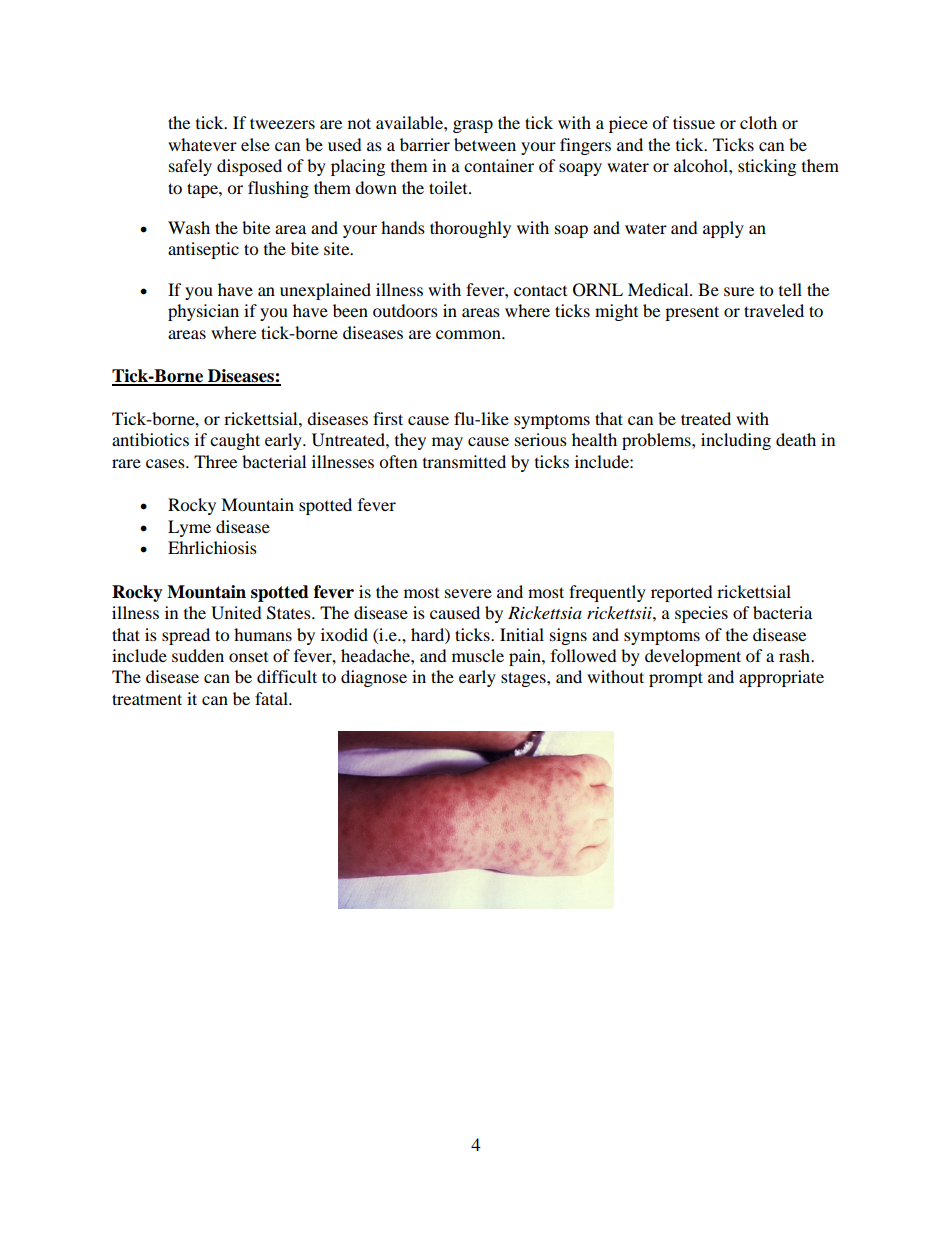  Describe the element at coordinates (198, 655) in the screenshot. I see `sudden` at that location.
